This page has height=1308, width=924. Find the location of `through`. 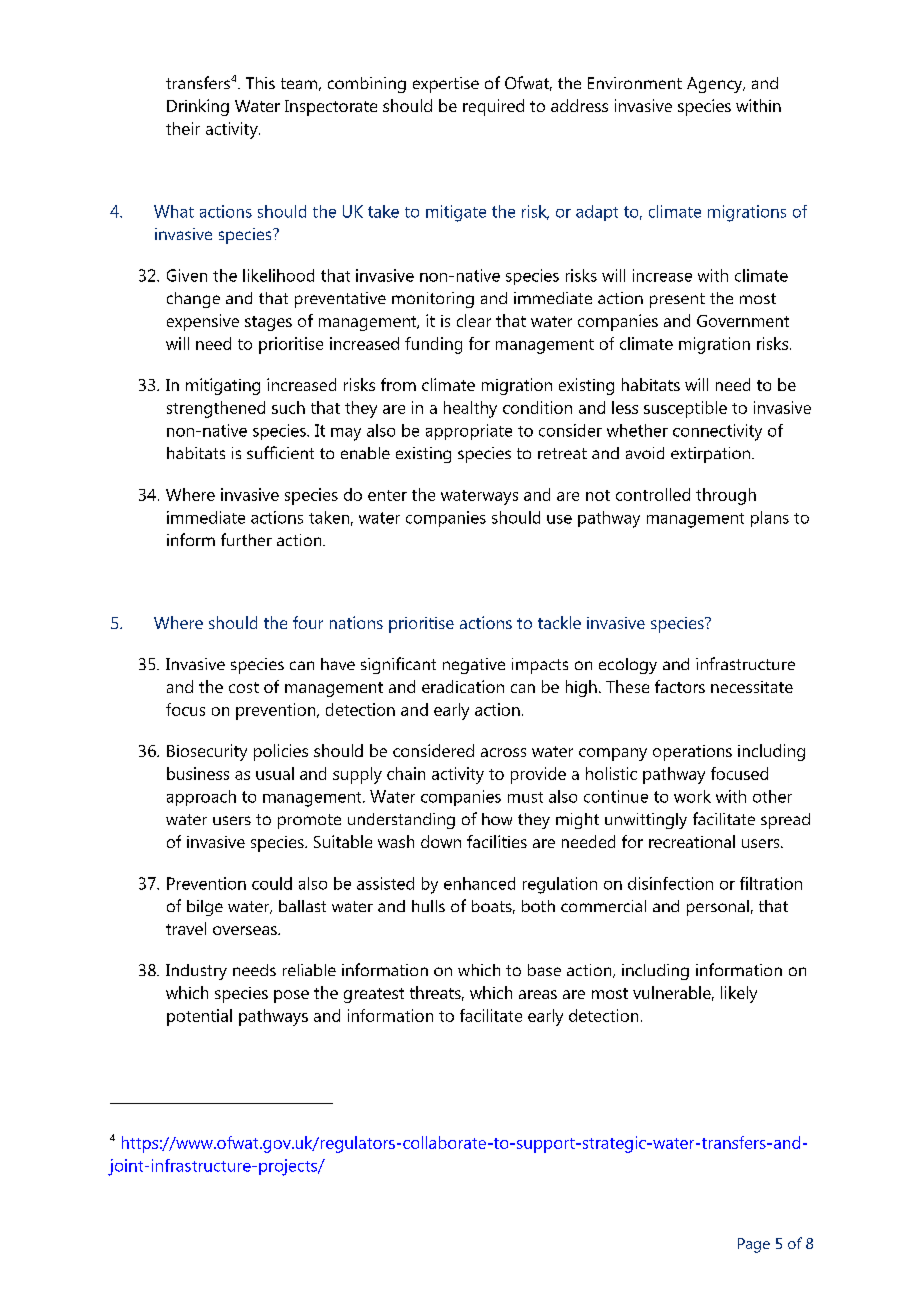

through is located at coordinates (726, 496).
